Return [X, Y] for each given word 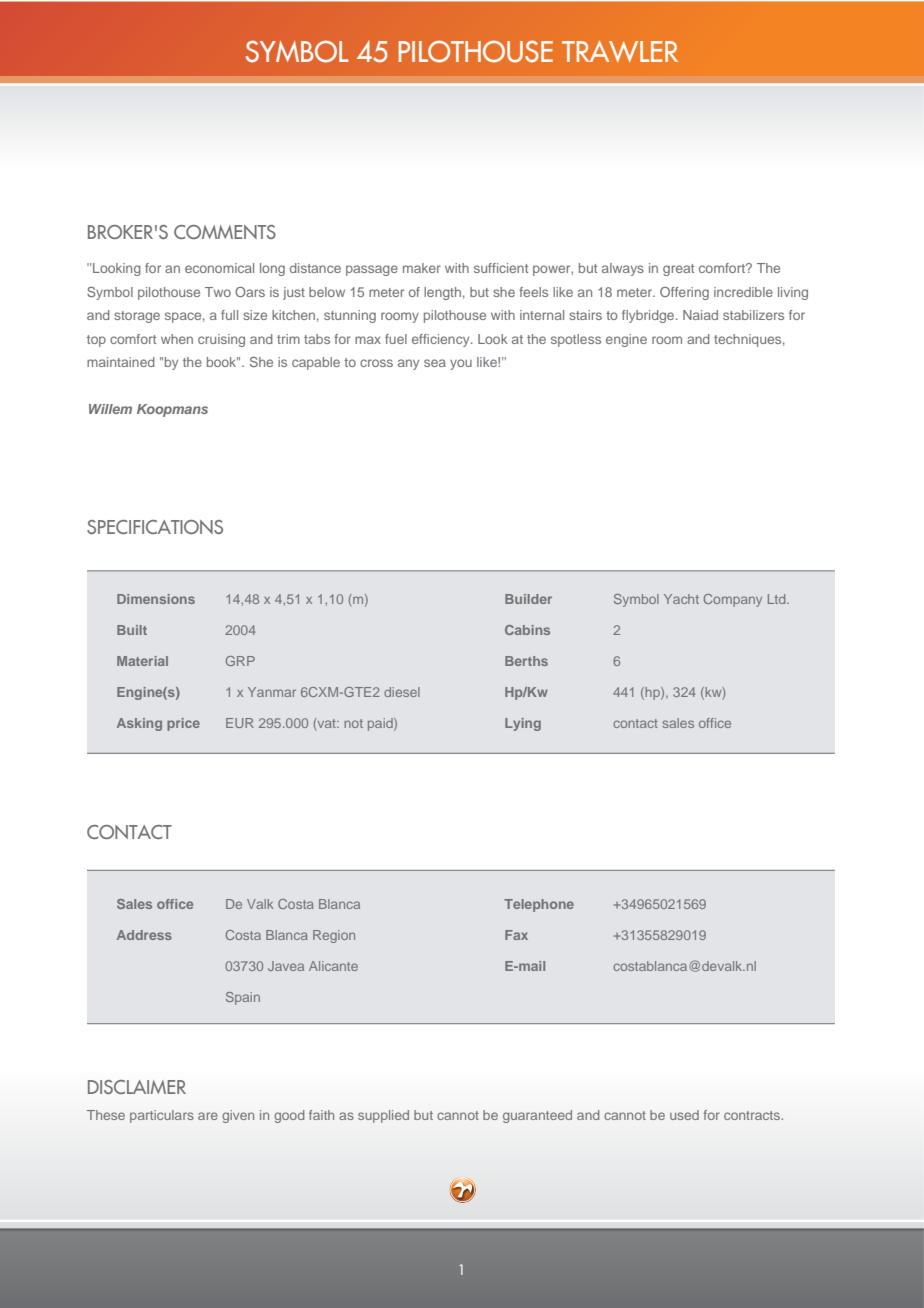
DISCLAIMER [137, 1087]
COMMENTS [225, 232]
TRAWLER [620, 51]
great [678, 270]
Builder [528, 599]
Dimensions [156, 599]
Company [733, 600]
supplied [383, 1116]
